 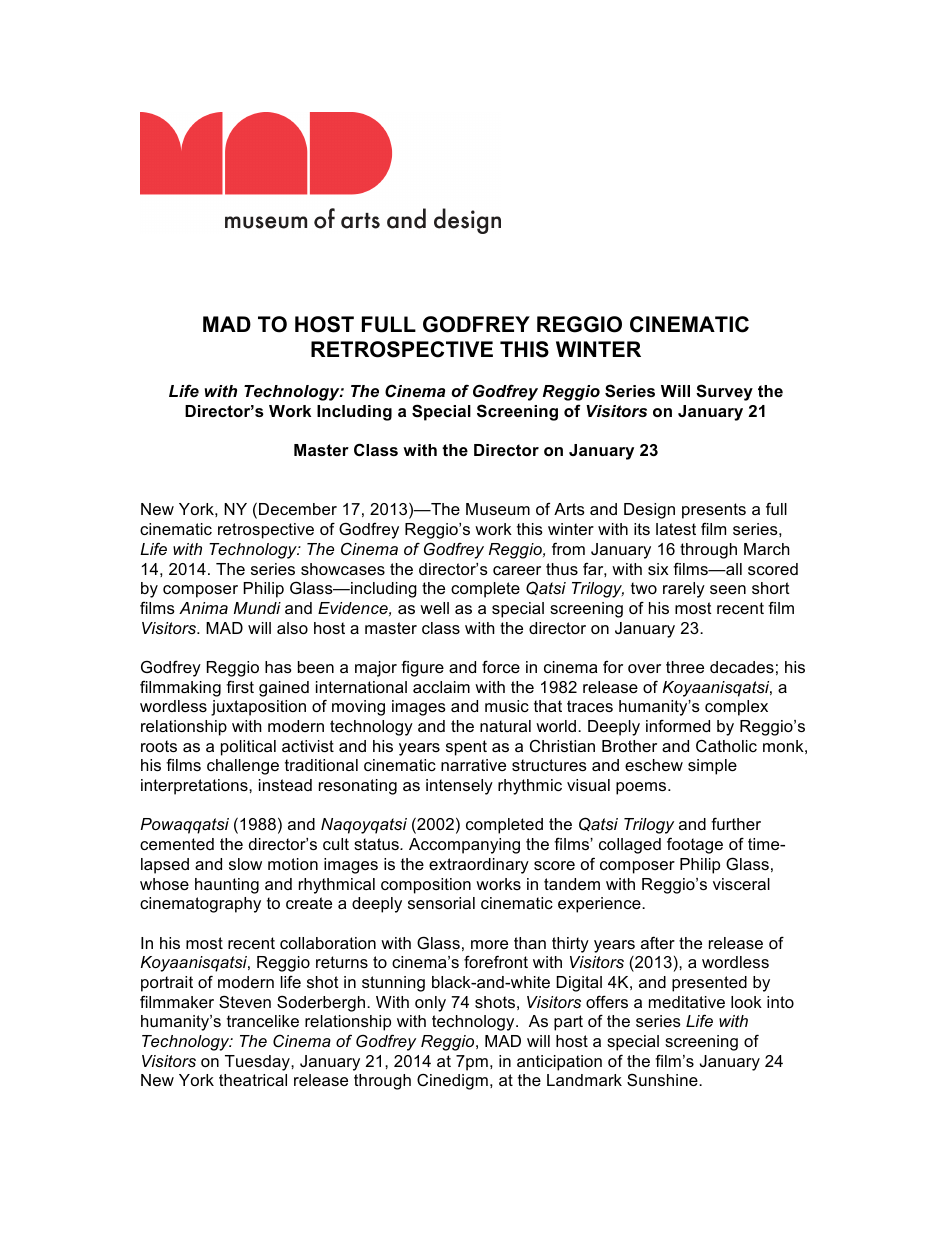 What do you see at coordinates (724, 392) in the screenshot?
I see `Survey` at bounding box center [724, 392].
